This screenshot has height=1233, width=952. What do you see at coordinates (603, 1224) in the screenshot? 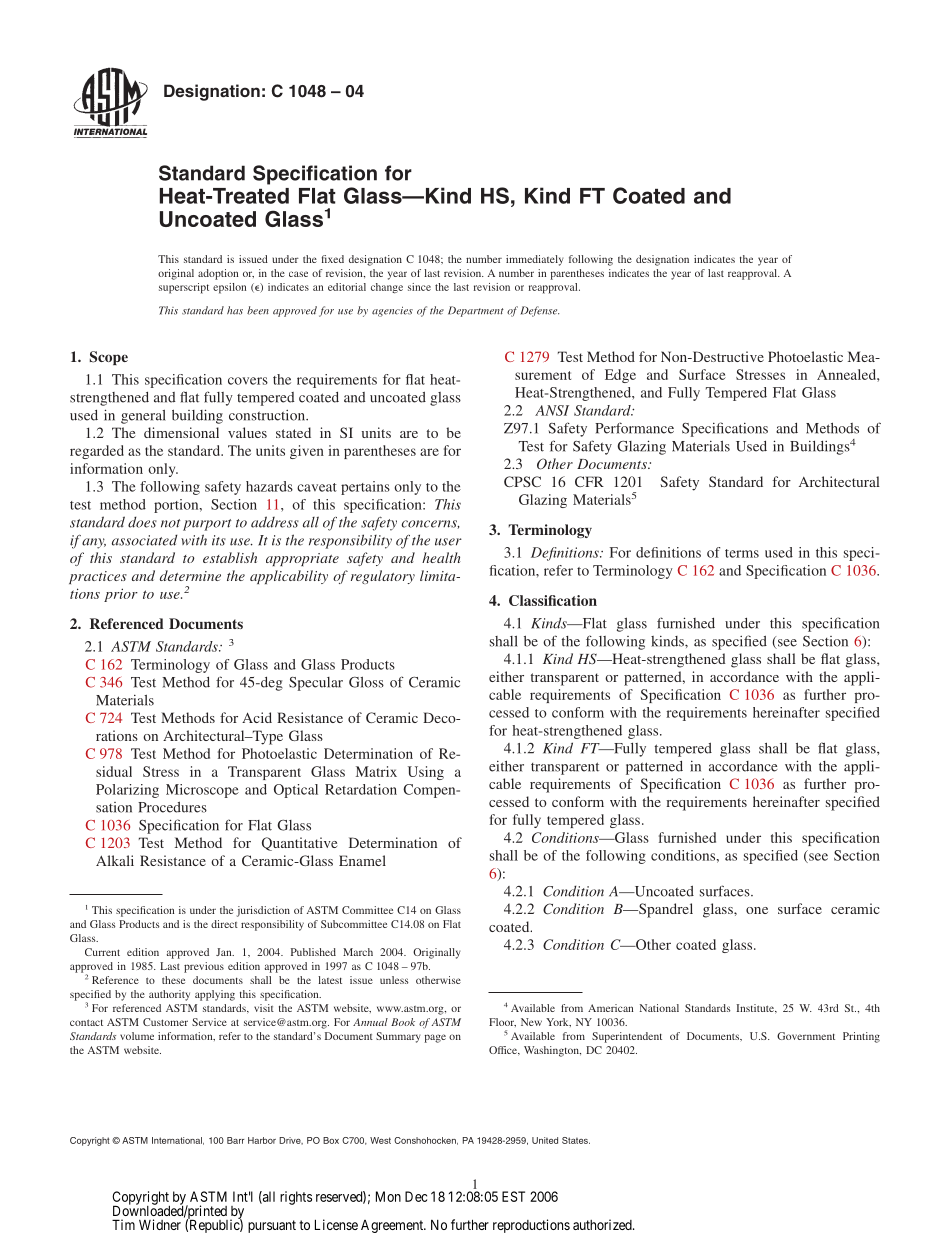
I see `authorized` at bounding box center [603, 1224].
